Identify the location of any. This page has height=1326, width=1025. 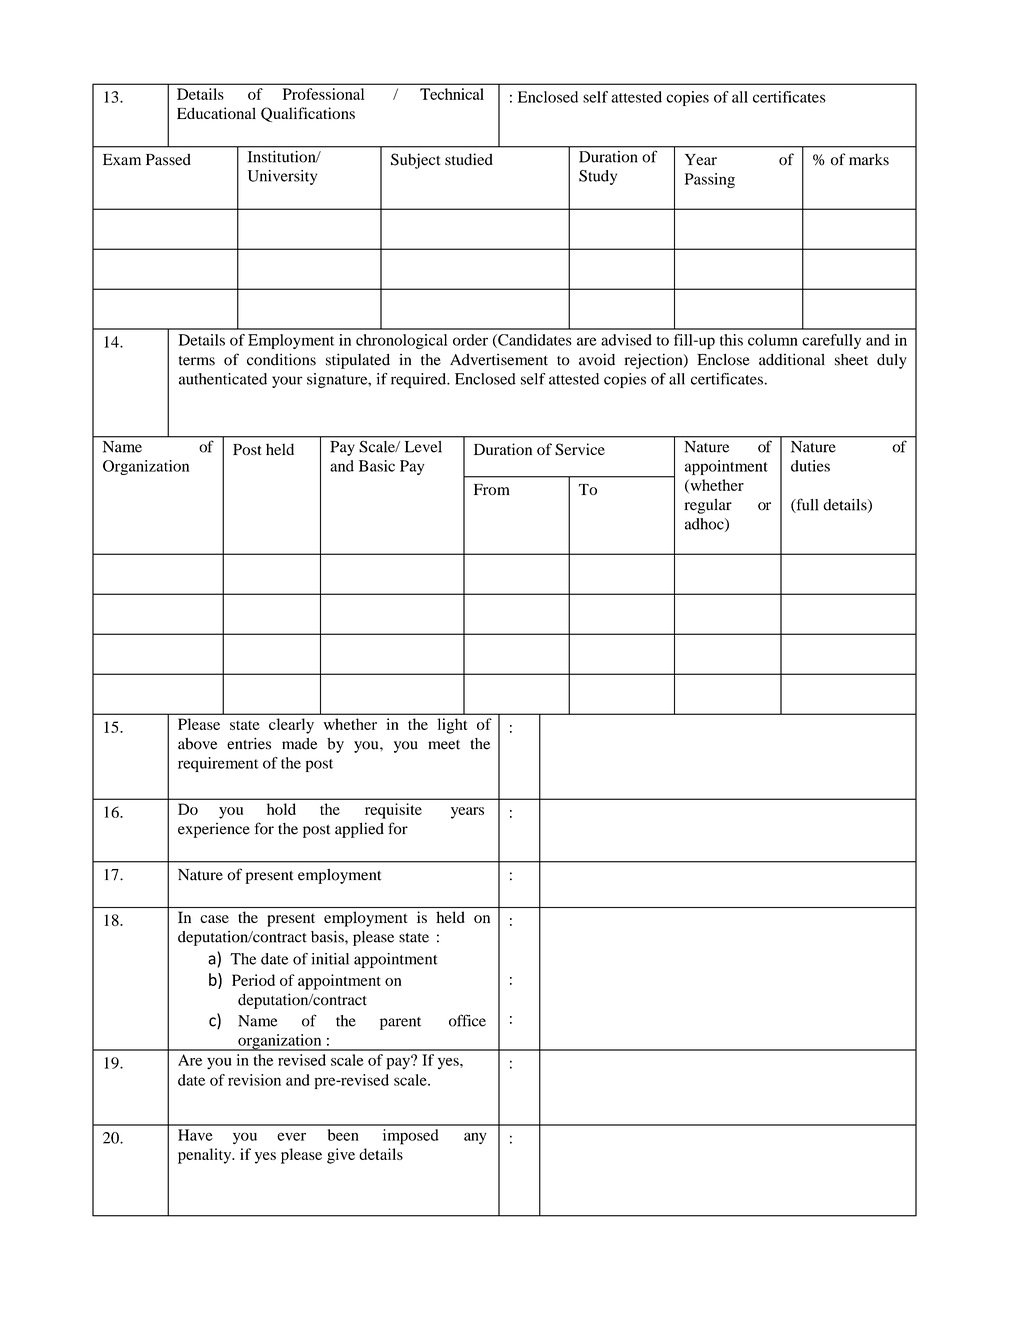
(475, 1138).
